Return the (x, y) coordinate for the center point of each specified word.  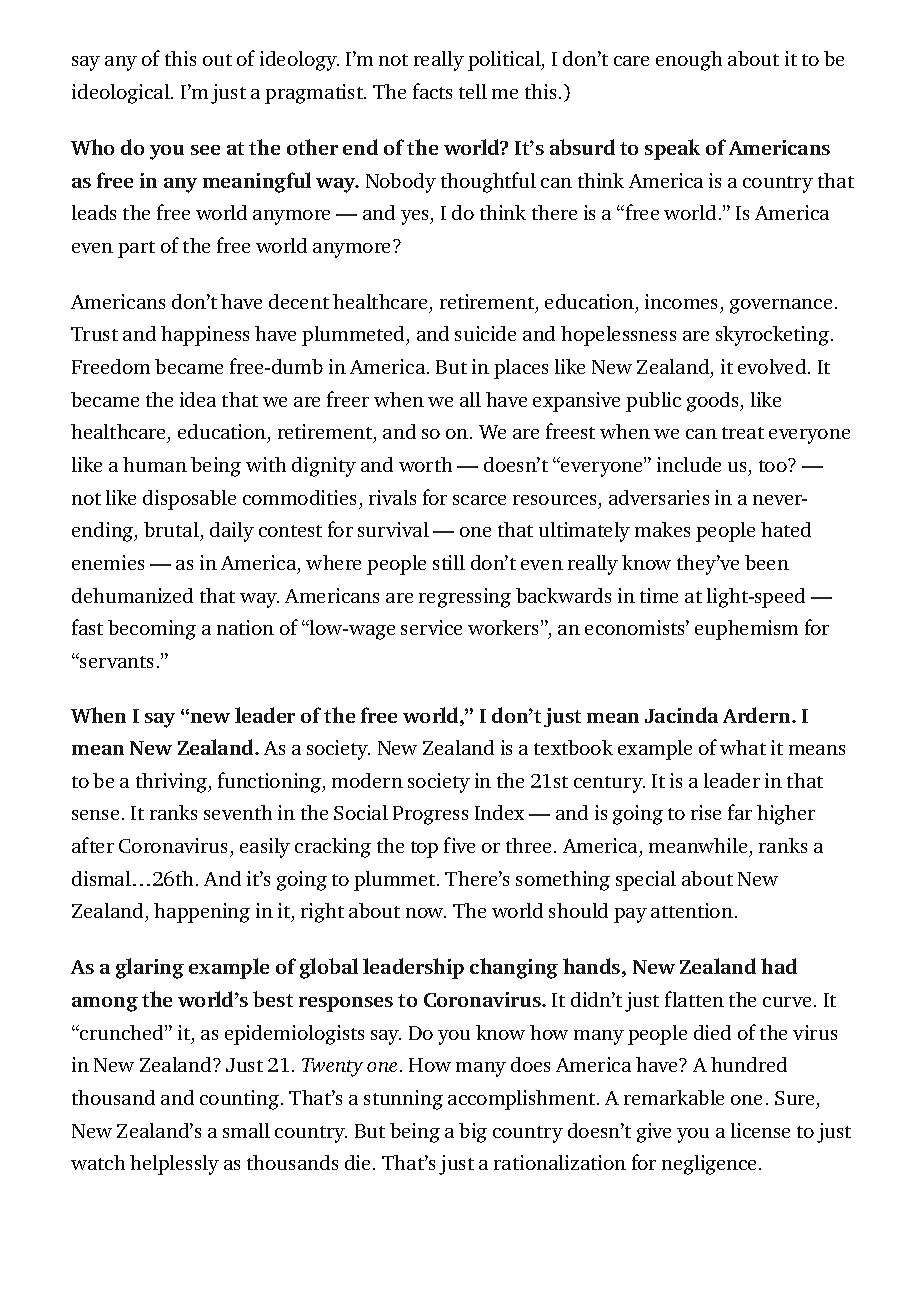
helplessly (174, 1165)
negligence (711, 1165)
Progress (430, 815)
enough (689, 61)
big (473, 1133)
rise (706, 812)
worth (425, 464)
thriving (172, 783)
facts (432, 91)
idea (198, 399)
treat (743, 433)
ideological (122, 94)
